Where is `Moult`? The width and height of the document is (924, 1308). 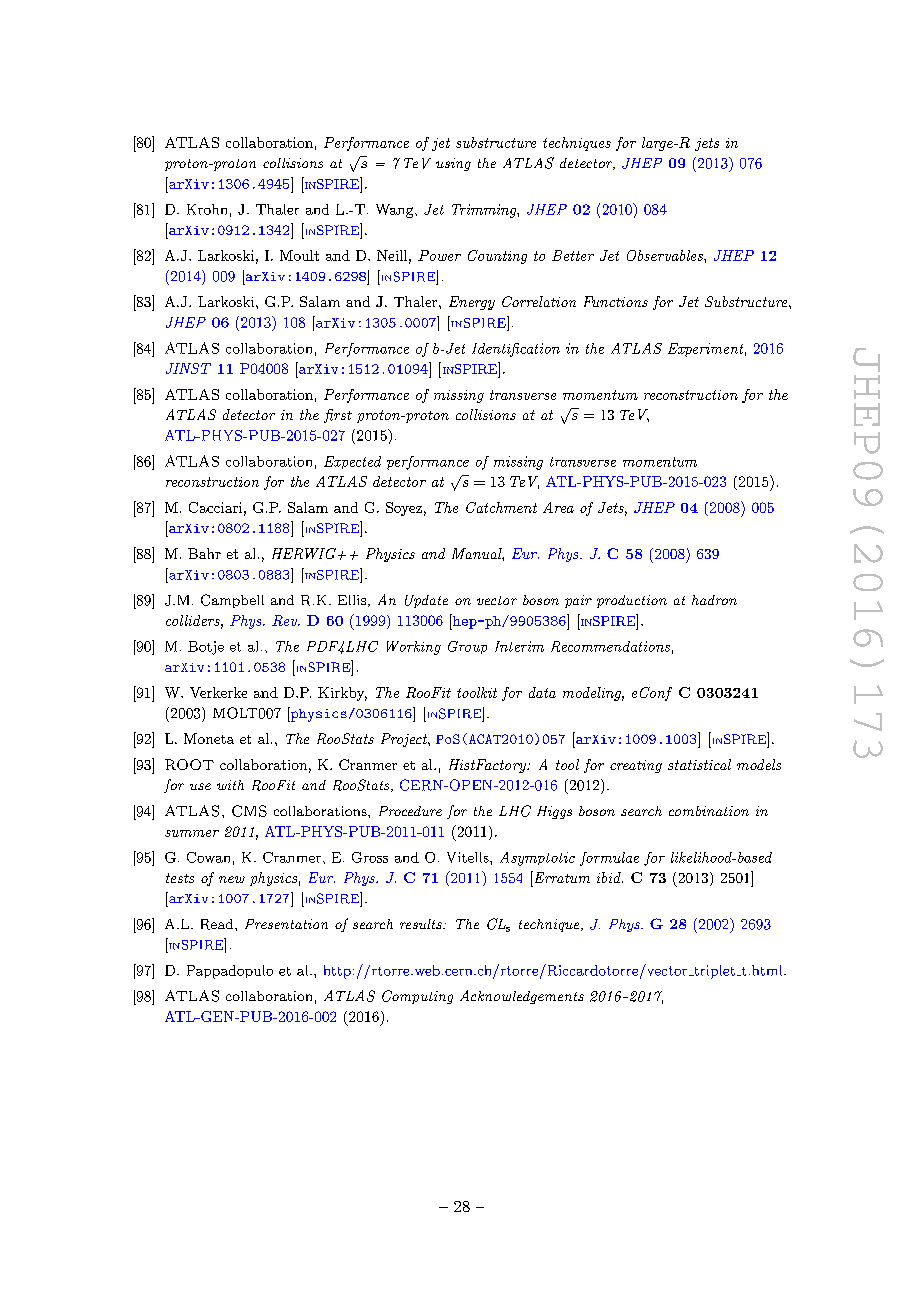
Moult is located at coordinates (299, 255).
